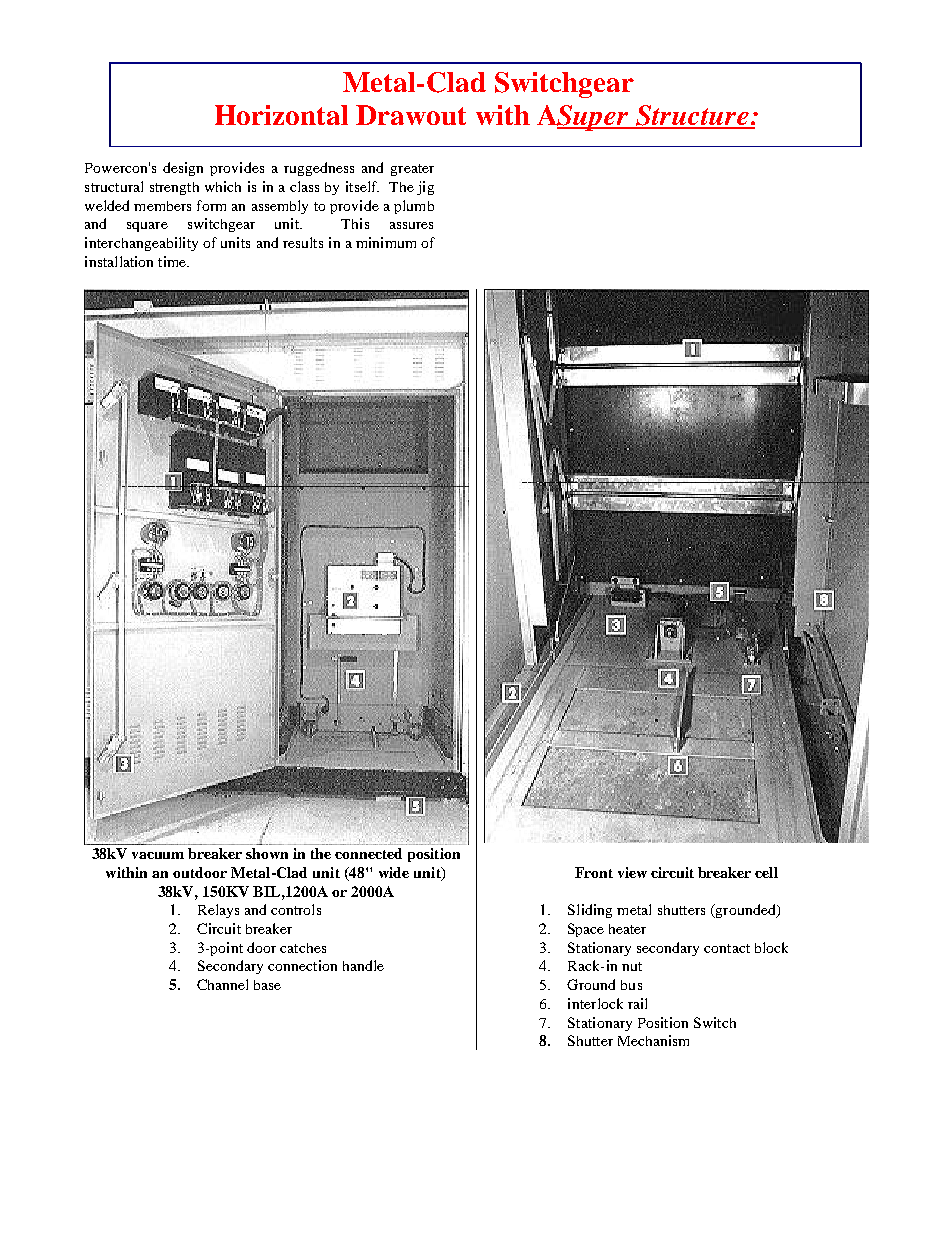 This screenshot has width=952, height=1233. Describe the element at coordinates (222, 984) in the screenshot. I see `Channel` at that location.
